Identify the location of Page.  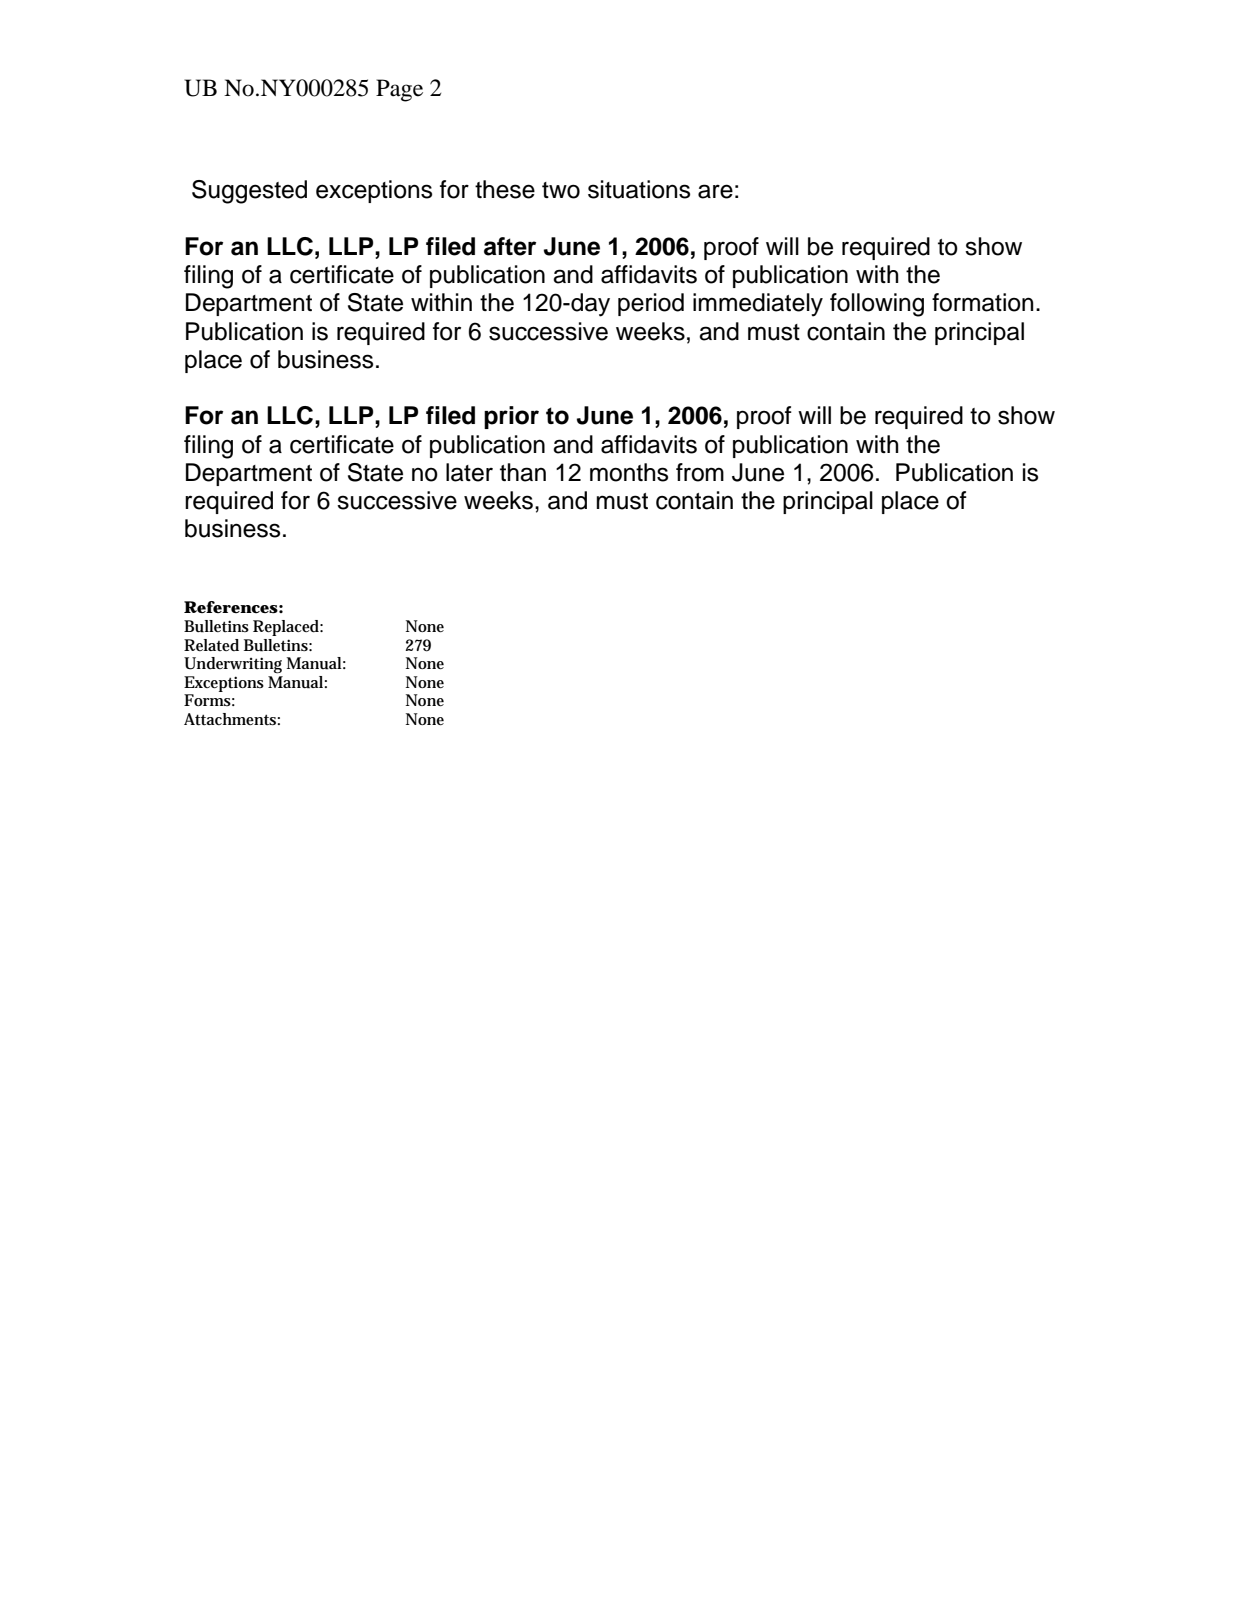
(399, 90).
